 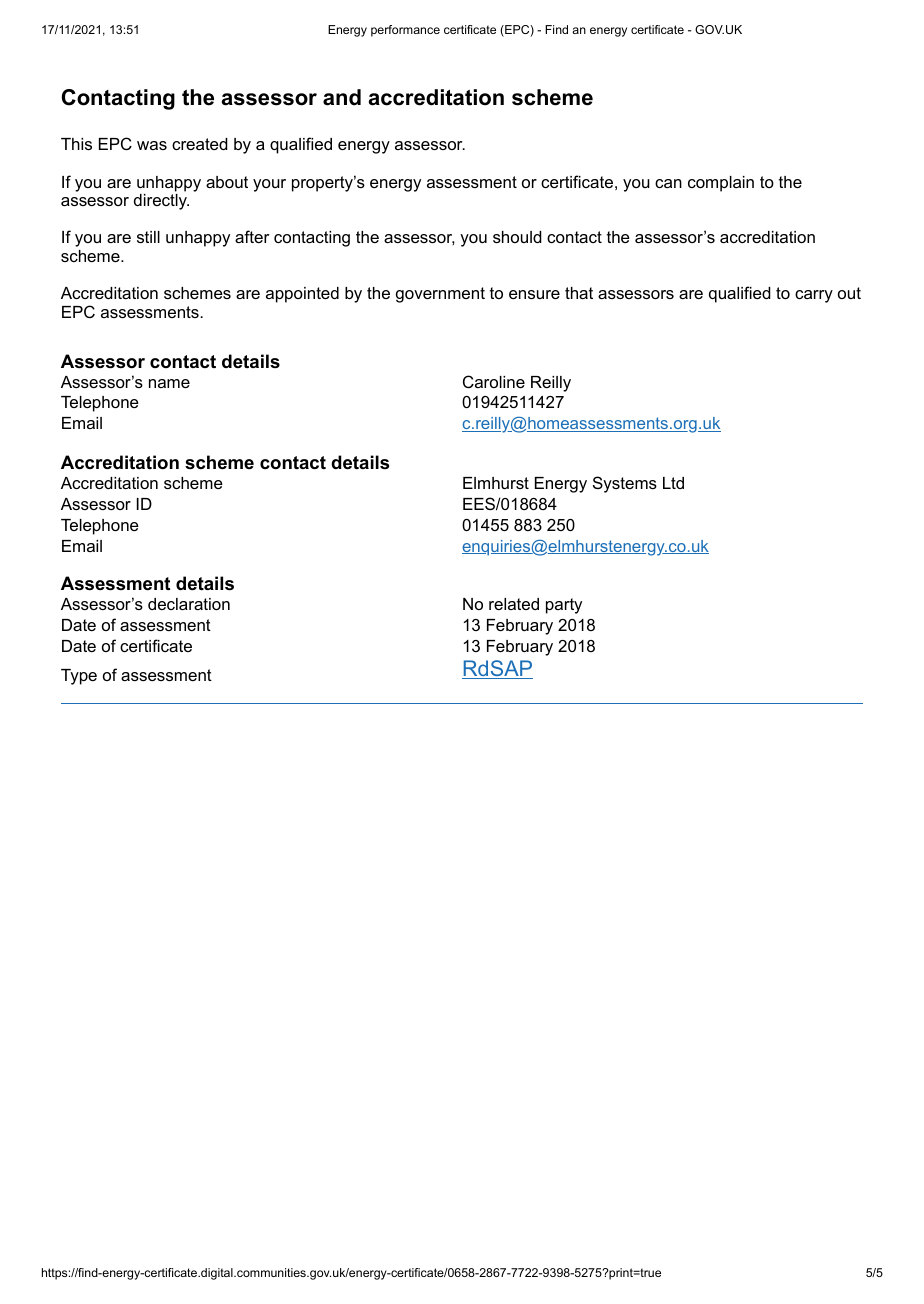 What do you see at coordinates (517, 237) in the document?
I see `should` at bounding box center [517, 237].
